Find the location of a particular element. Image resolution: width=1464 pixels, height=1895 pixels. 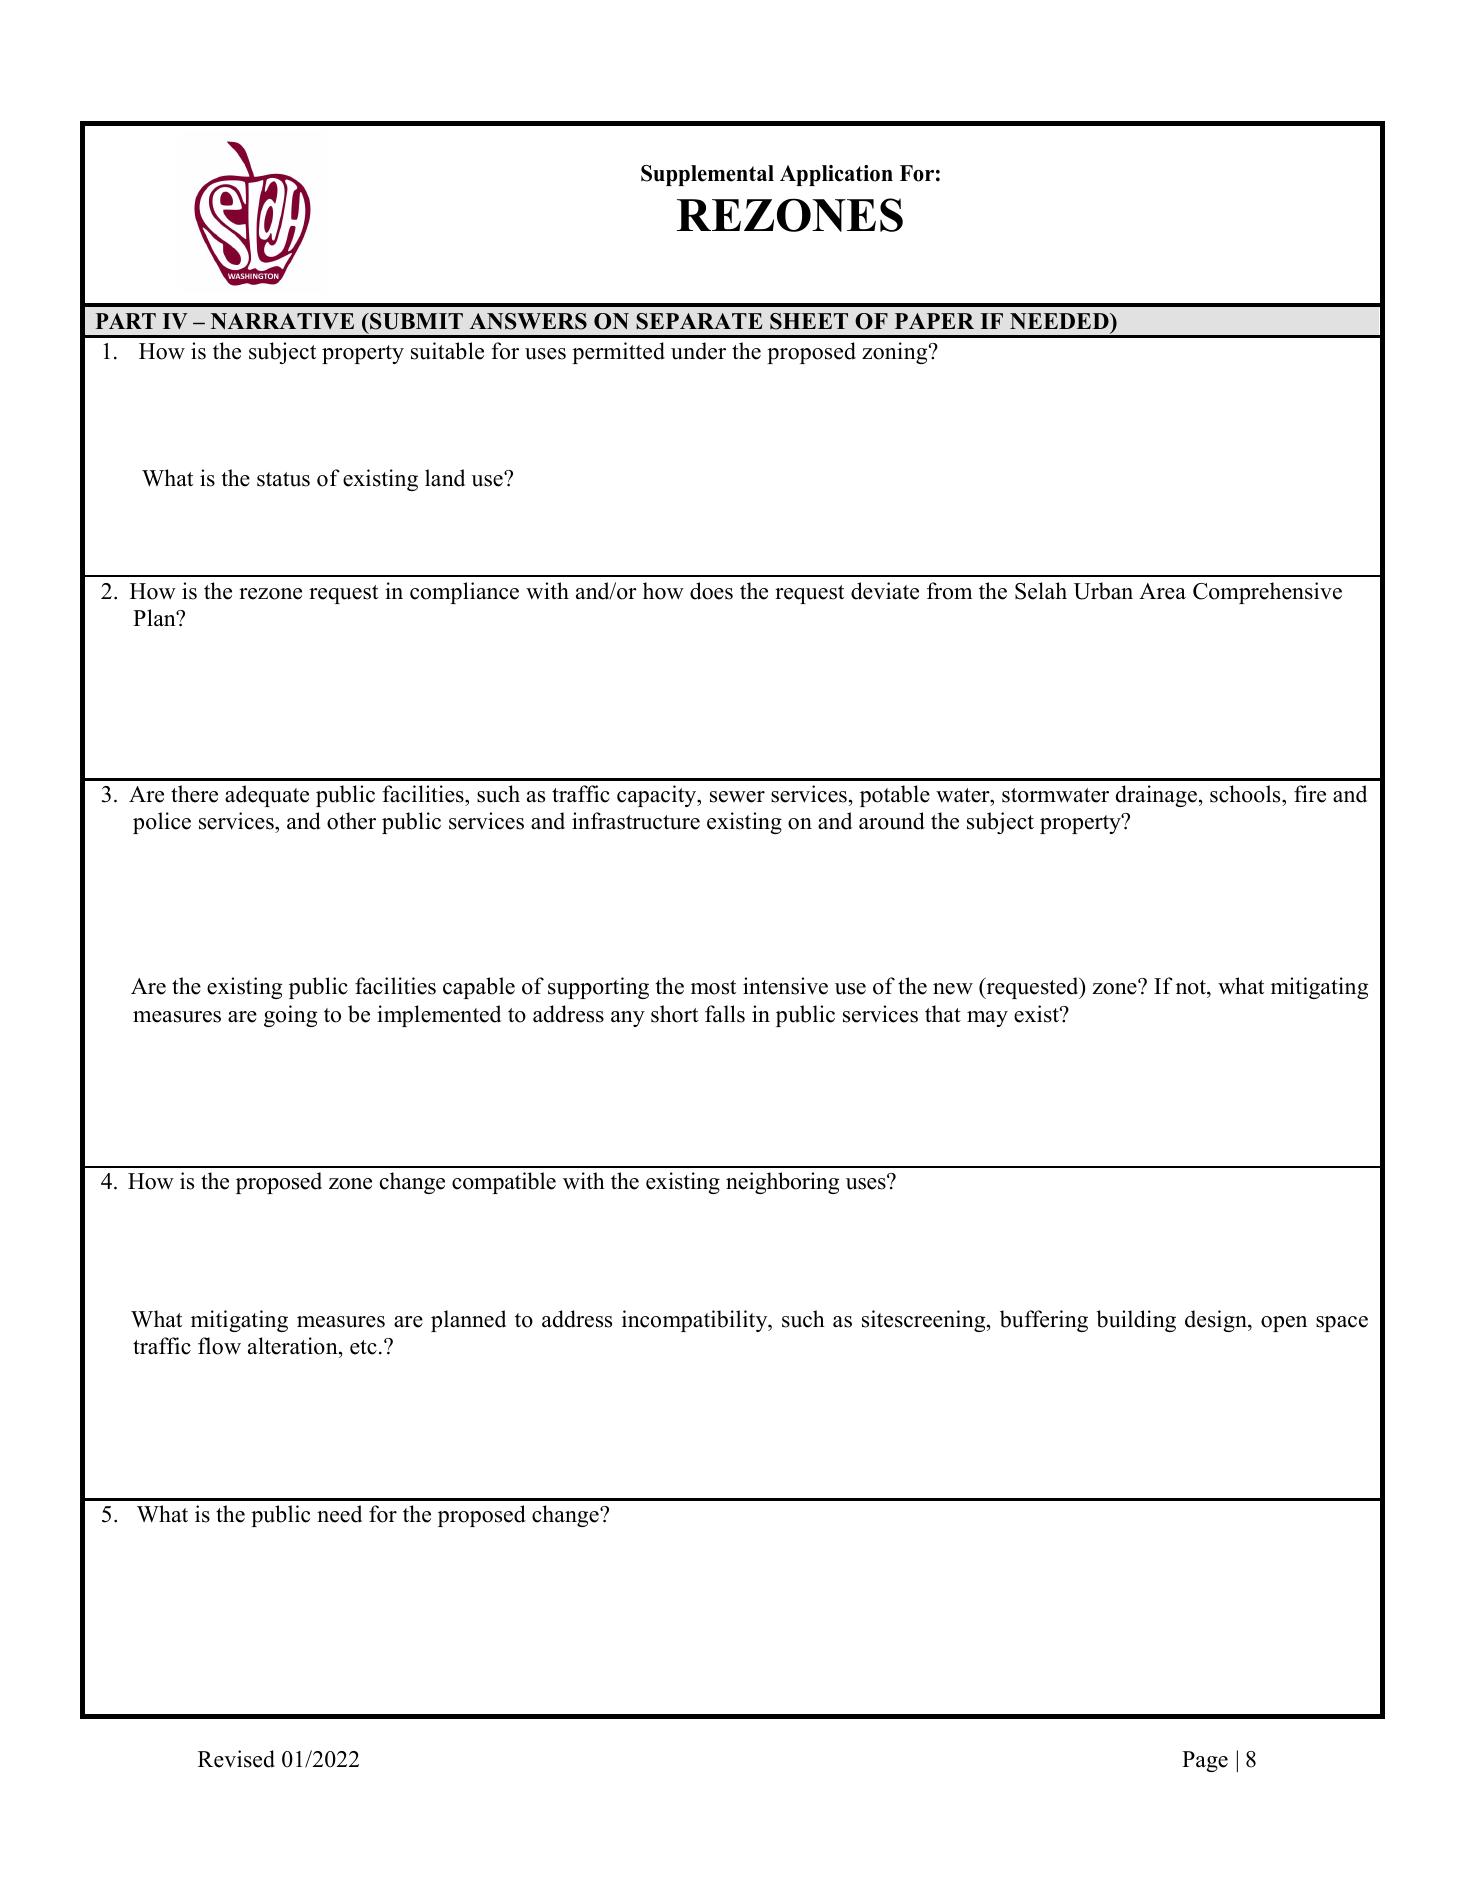

most is located at coordinates (713, 987).
